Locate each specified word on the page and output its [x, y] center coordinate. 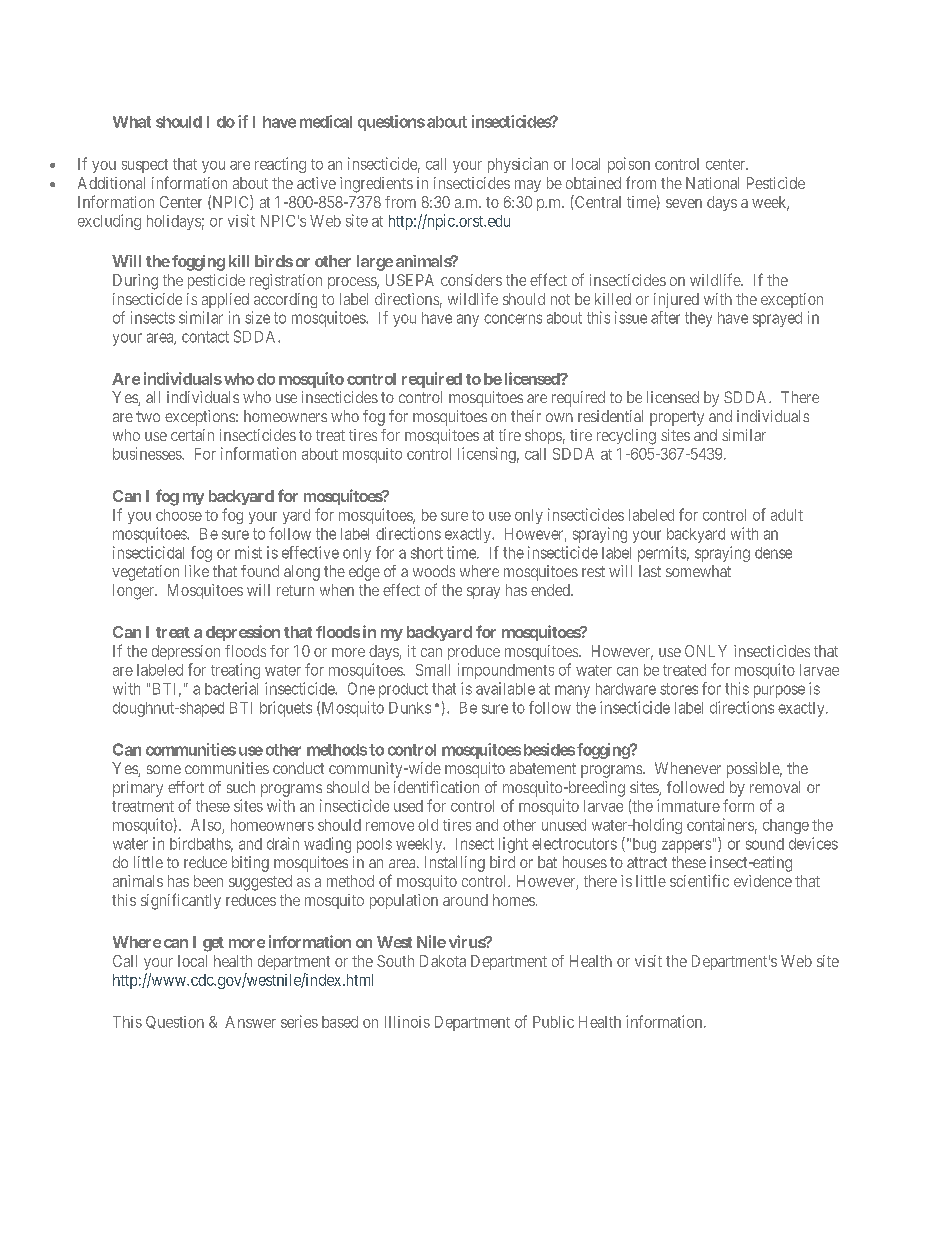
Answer [250, 1022]
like [197, 571]
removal [775, 787]
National [712, 183]
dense [773, 553]
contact [205, 337]
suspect [145, 166]
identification [436, 787]
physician [518, 165]
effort [186, 787]
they [698, 319]
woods [434, 571]
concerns [513, 319]
